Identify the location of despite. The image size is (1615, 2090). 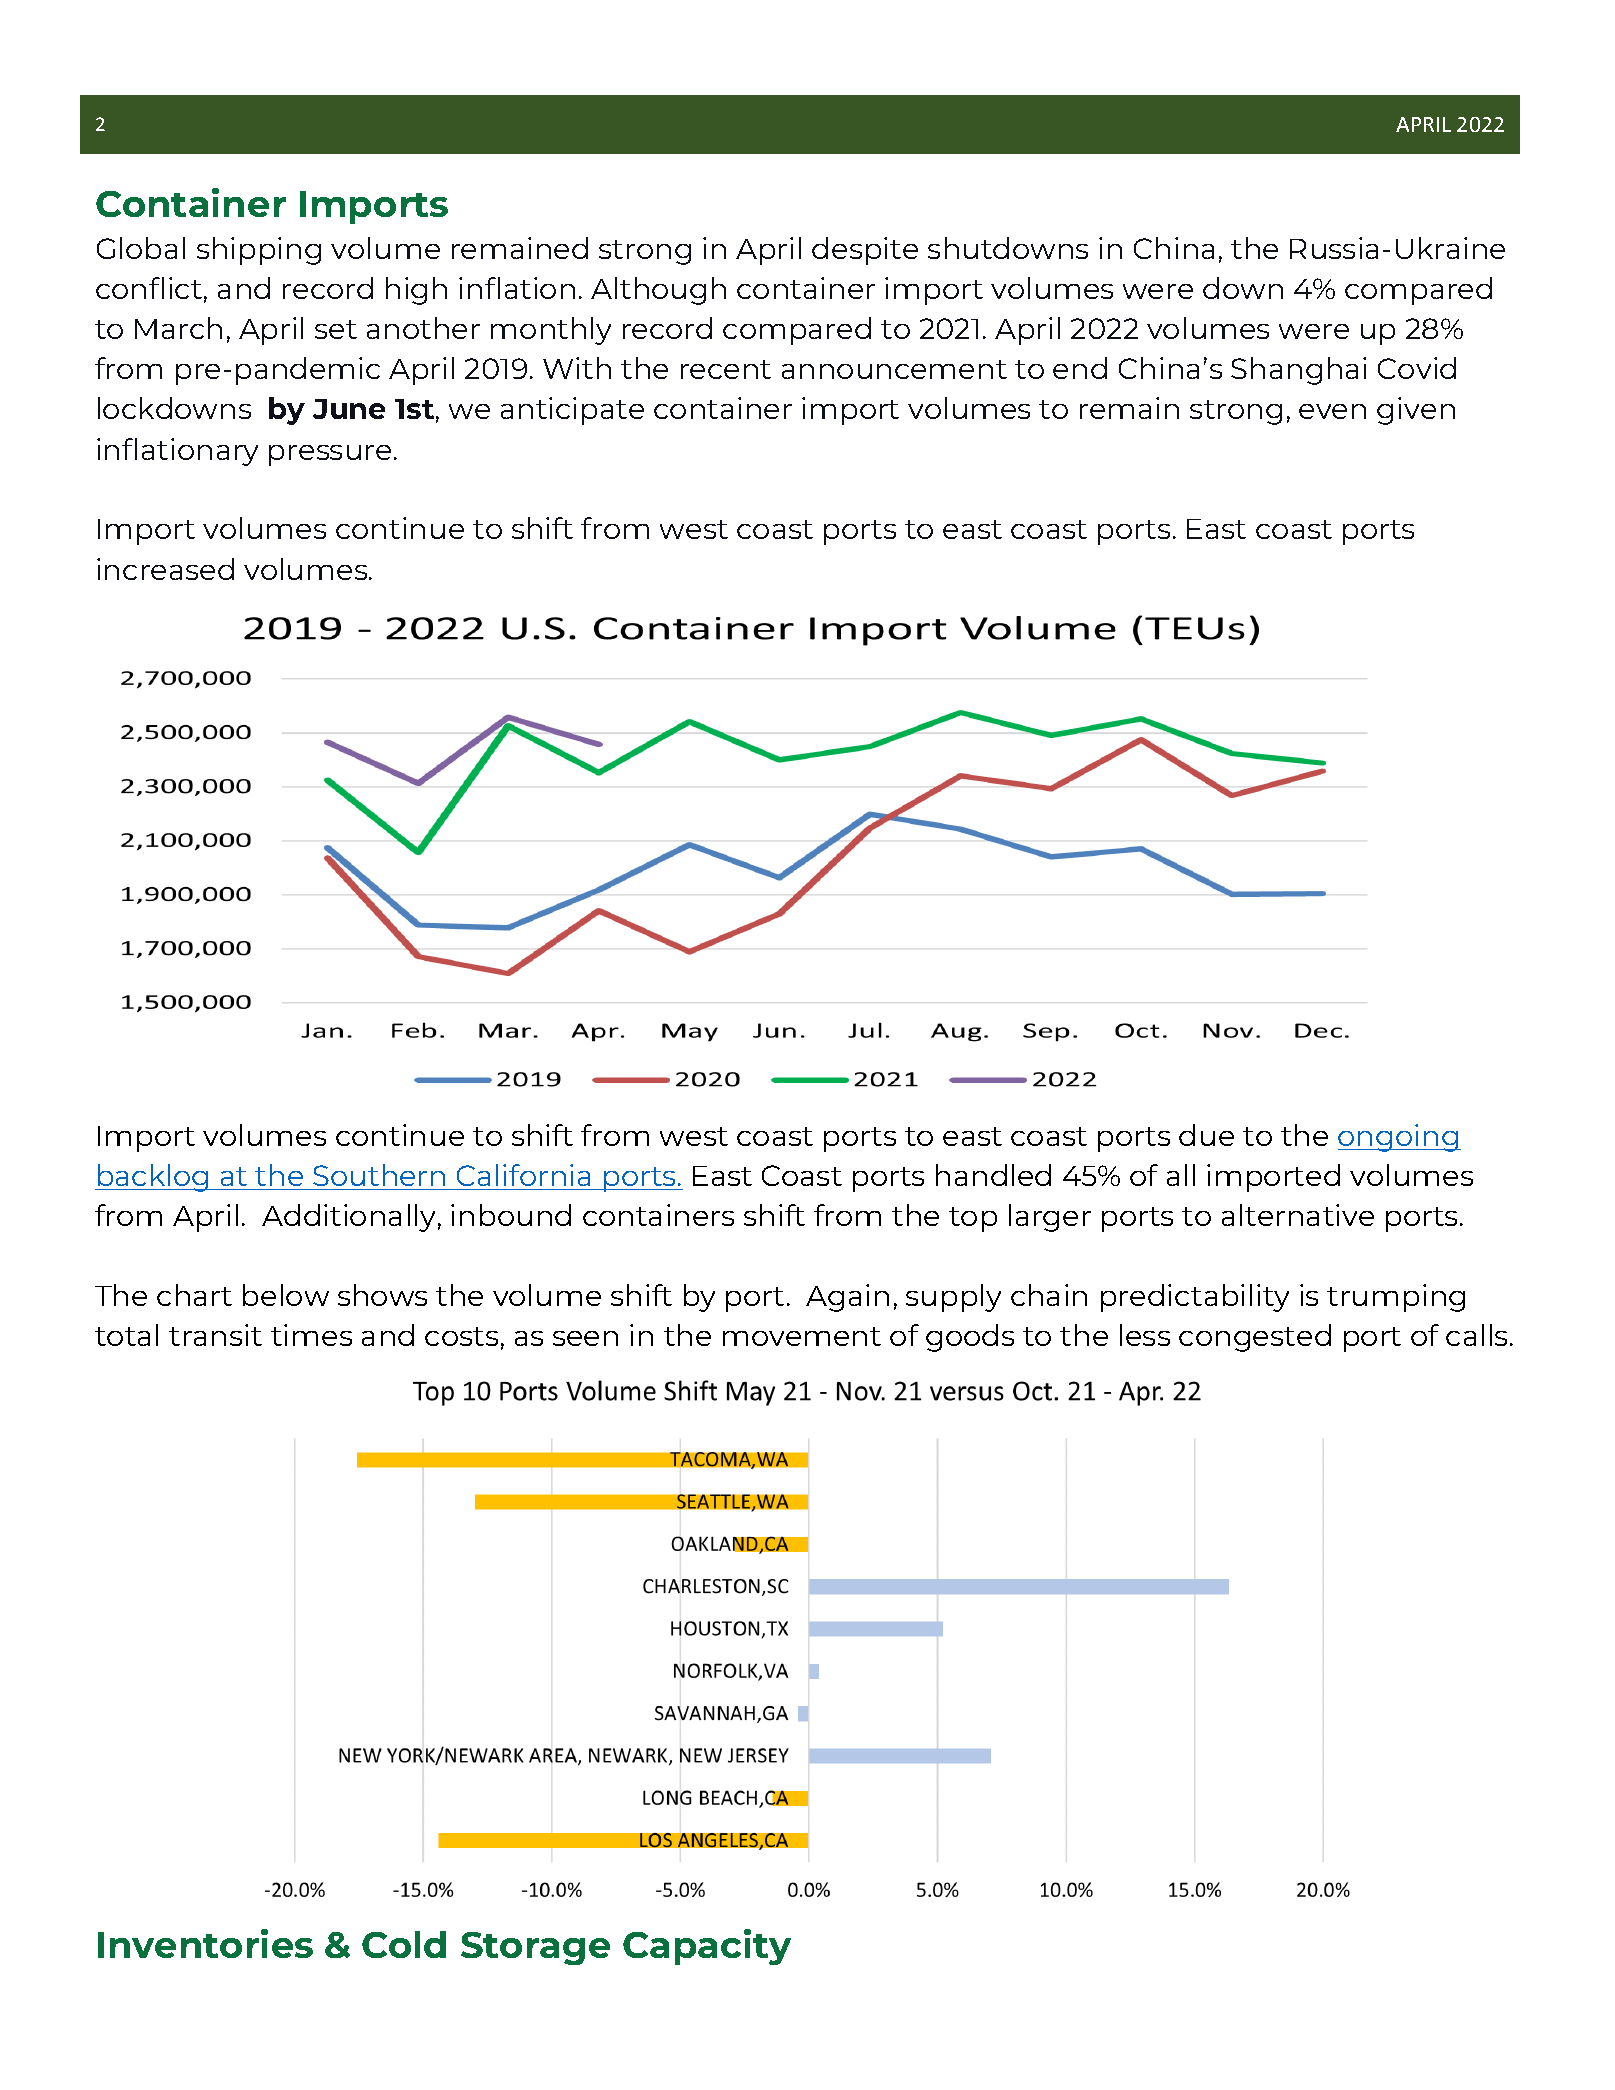
(865, 251).
